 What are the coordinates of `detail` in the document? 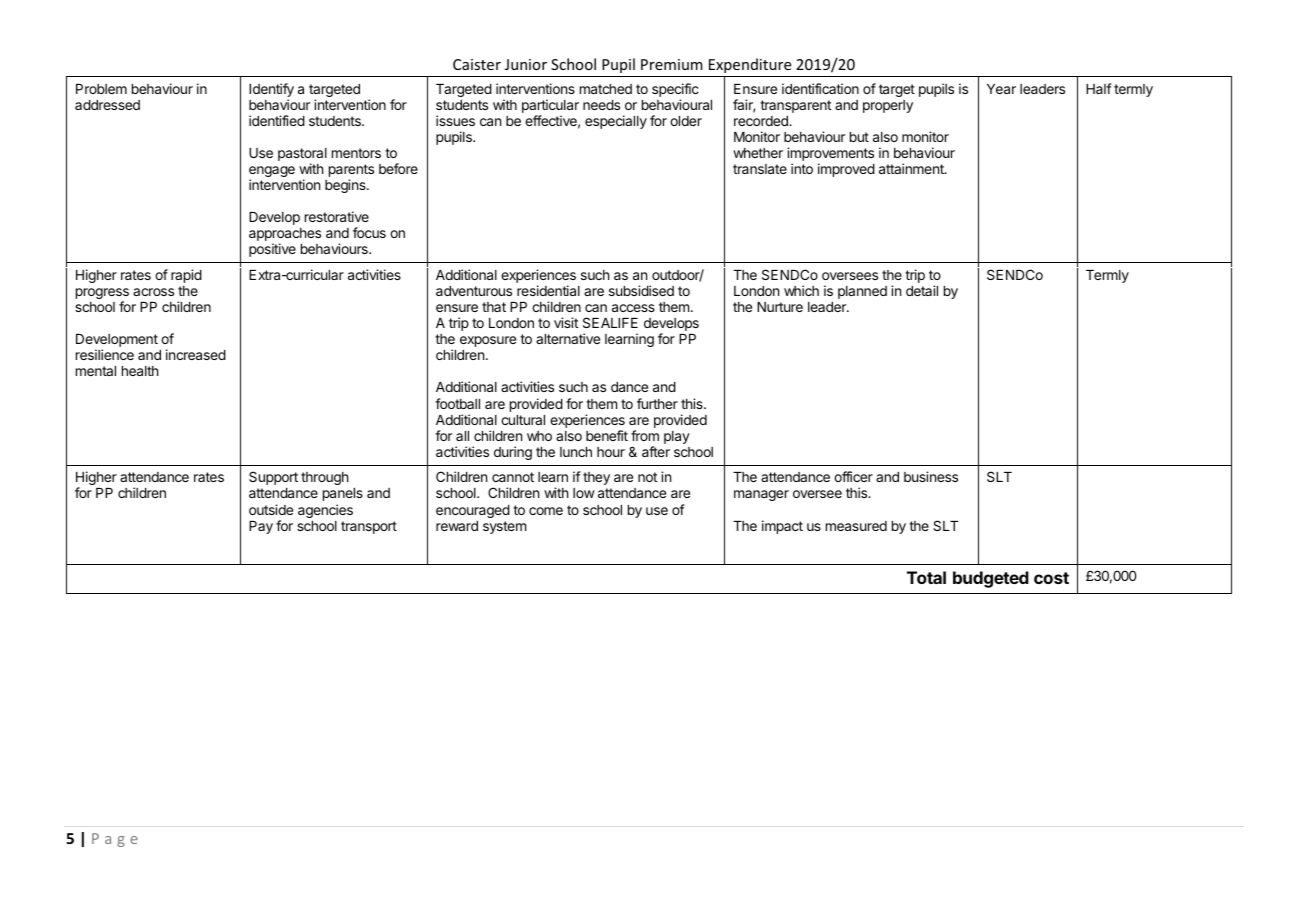 It's located at (922, 290).
